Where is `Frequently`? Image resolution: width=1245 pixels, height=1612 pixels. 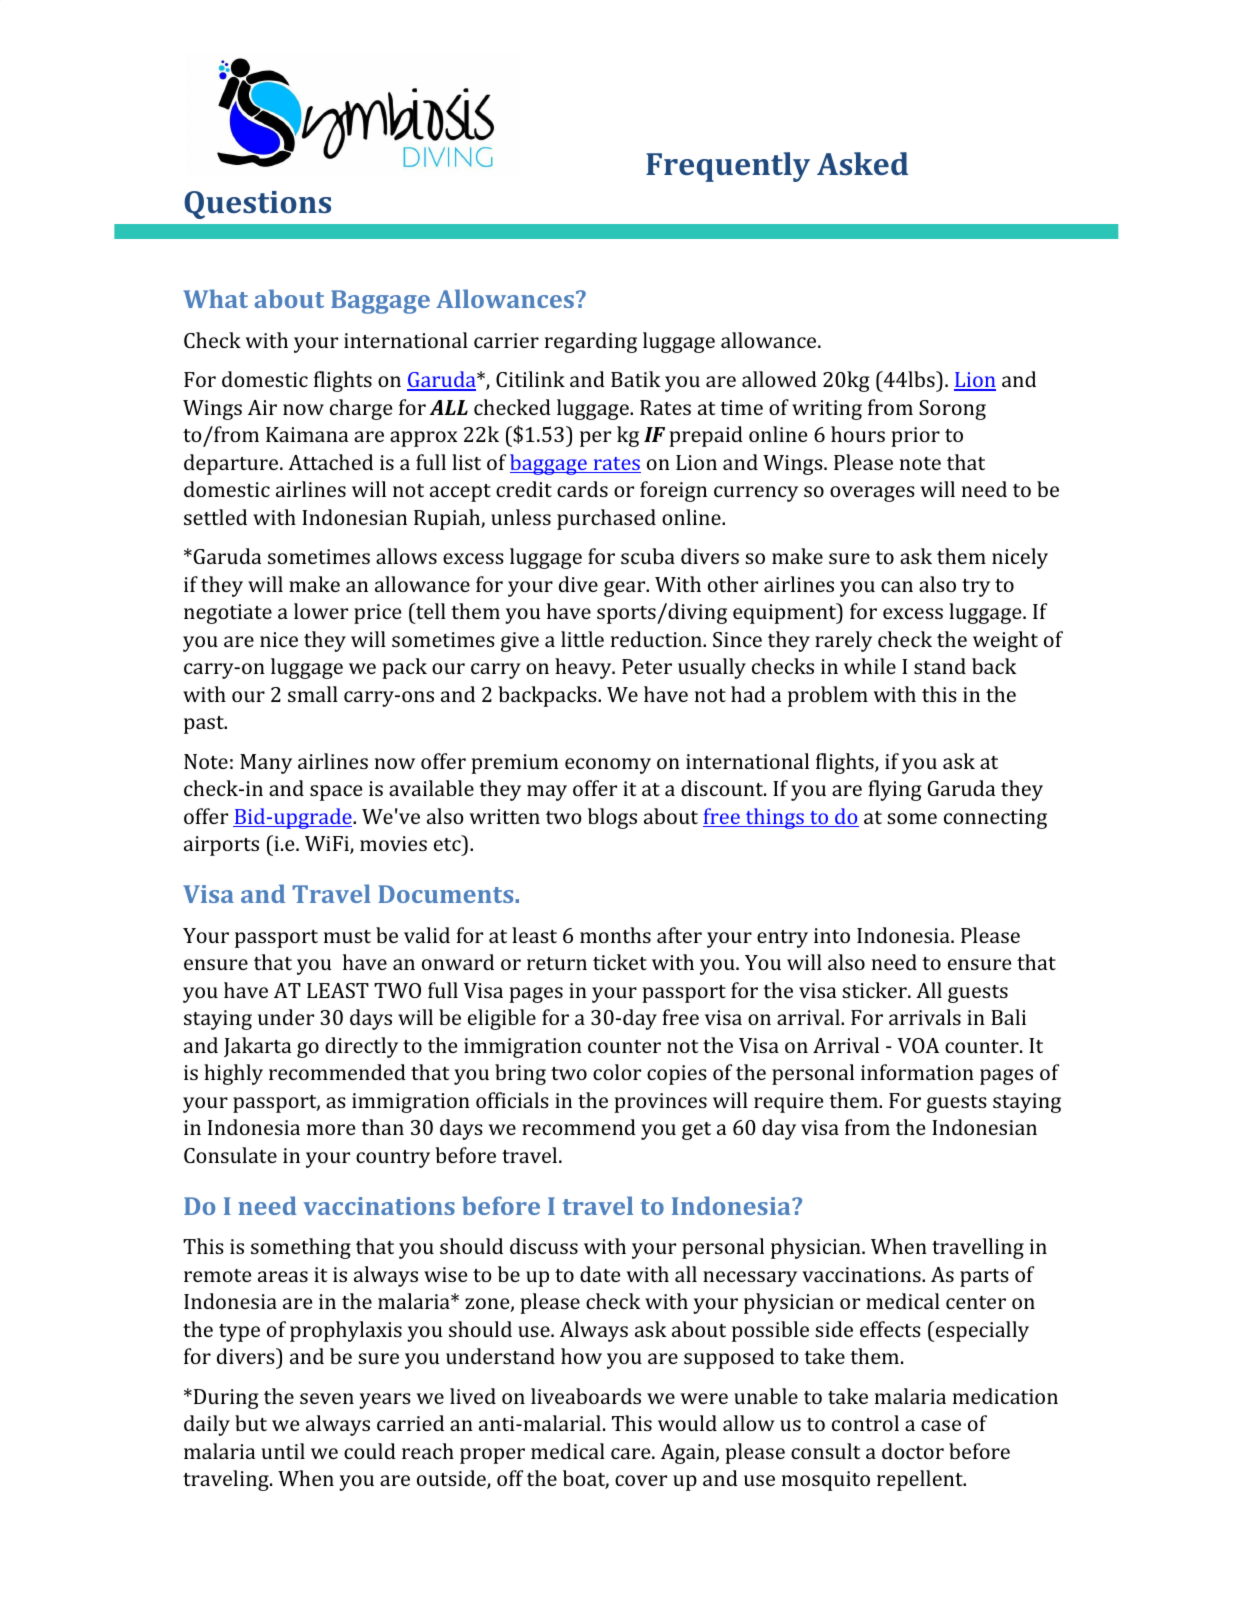 Frequently is located at coordinates (728, 167).
